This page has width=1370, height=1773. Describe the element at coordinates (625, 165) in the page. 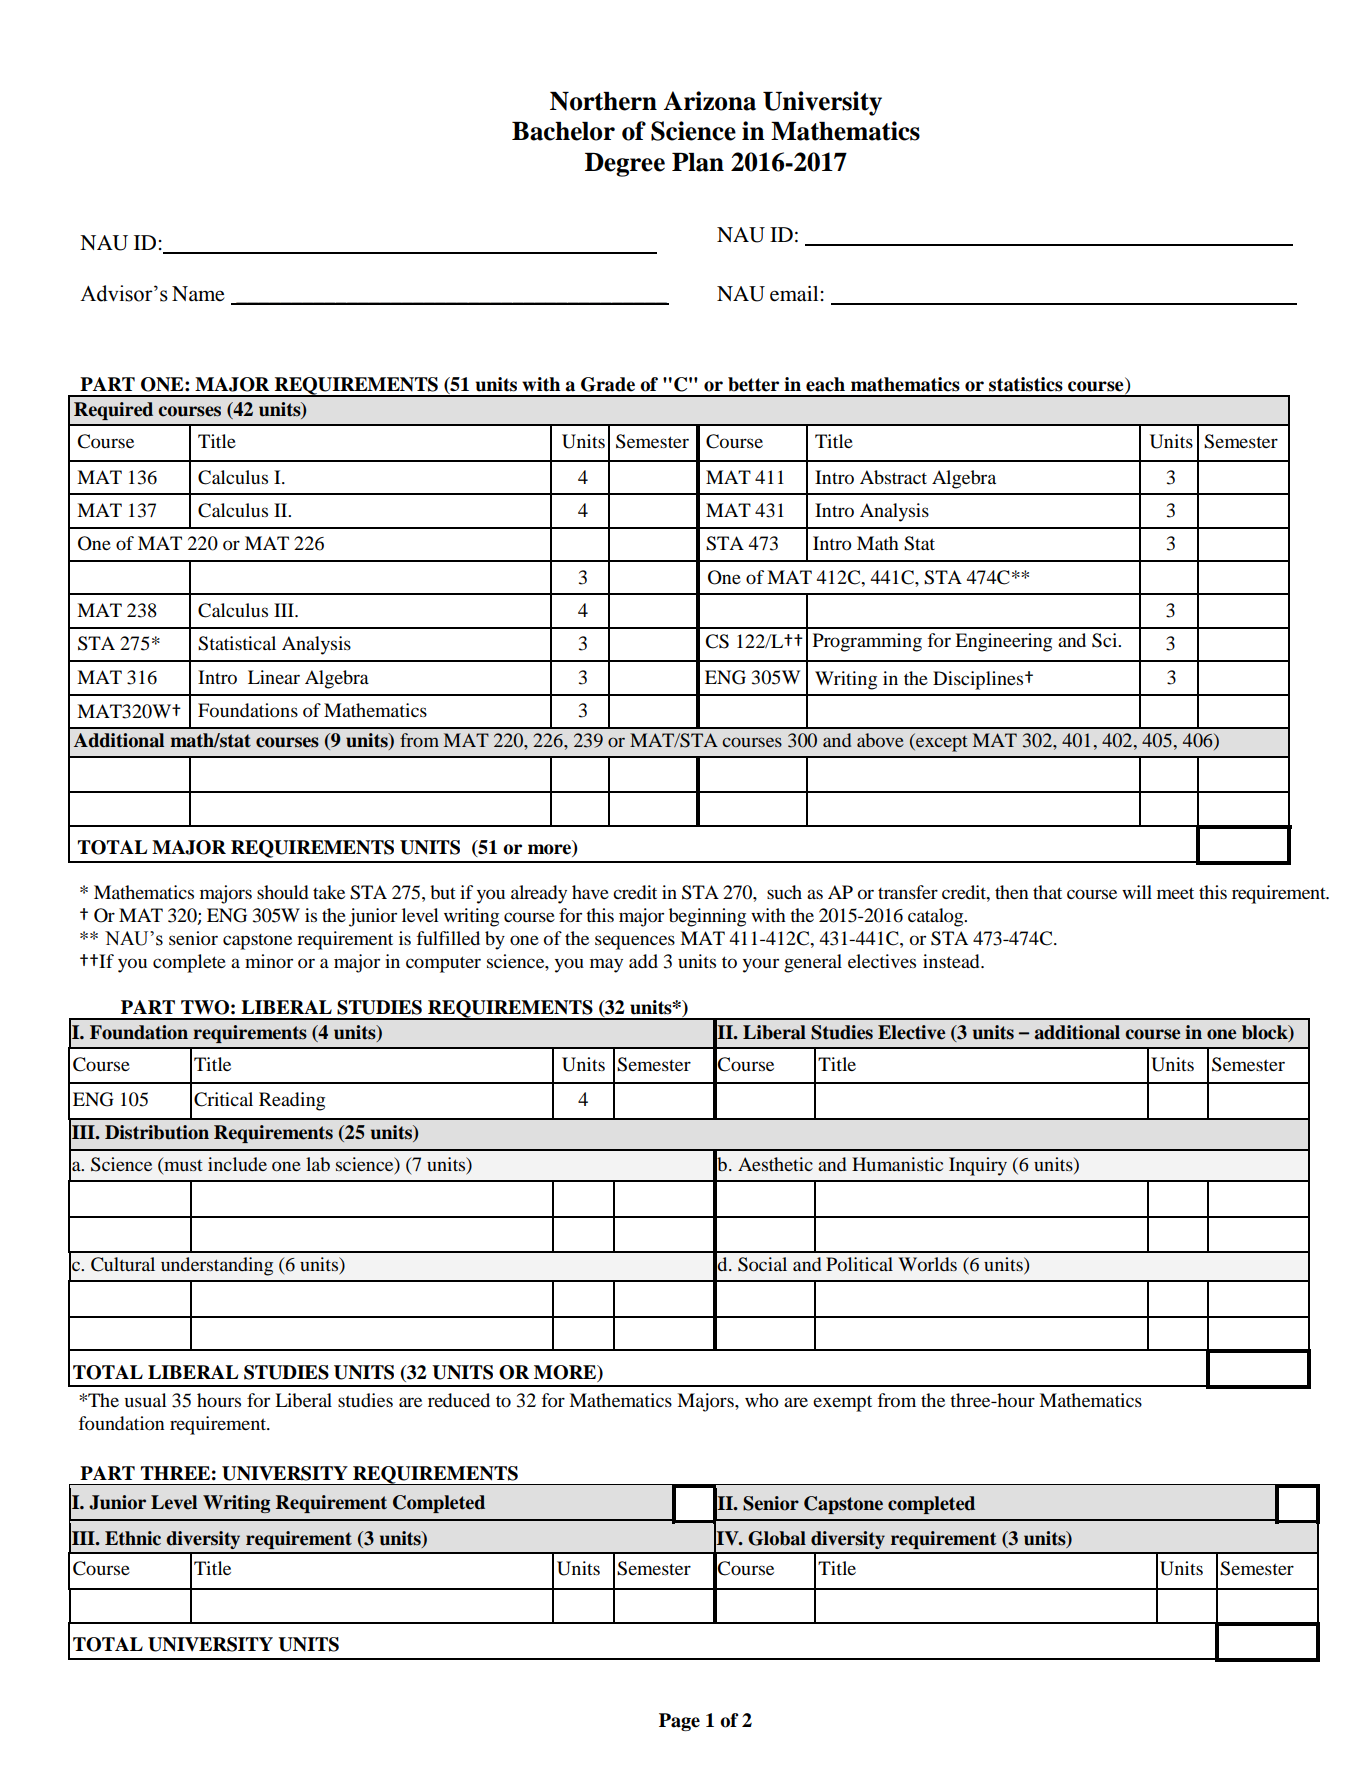

I see `Degree` at that location.
